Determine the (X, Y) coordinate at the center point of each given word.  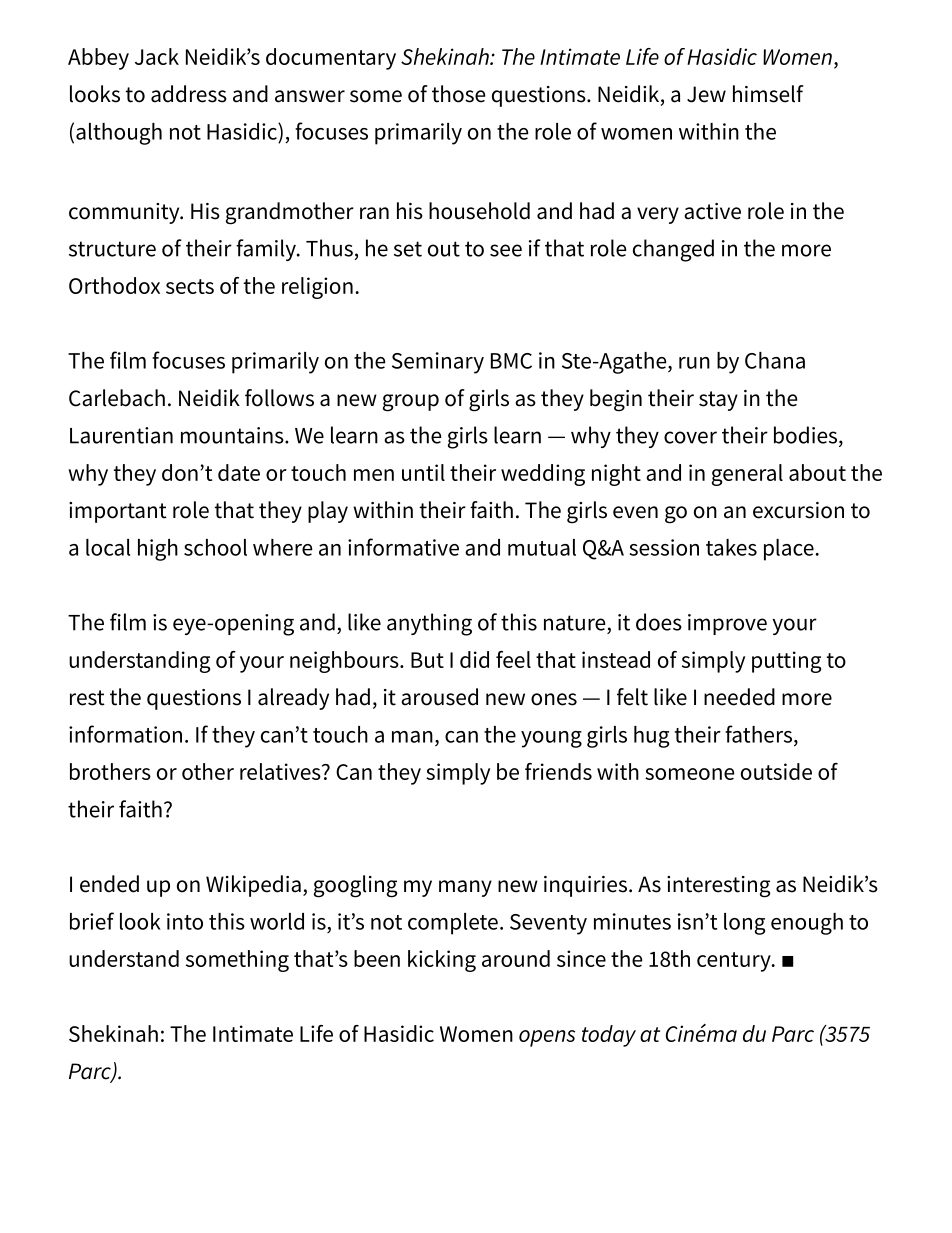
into (185, 921)
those (458, 94)
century (735, 962)
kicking (442, 961)
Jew (706, 94)
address (189, 94)
